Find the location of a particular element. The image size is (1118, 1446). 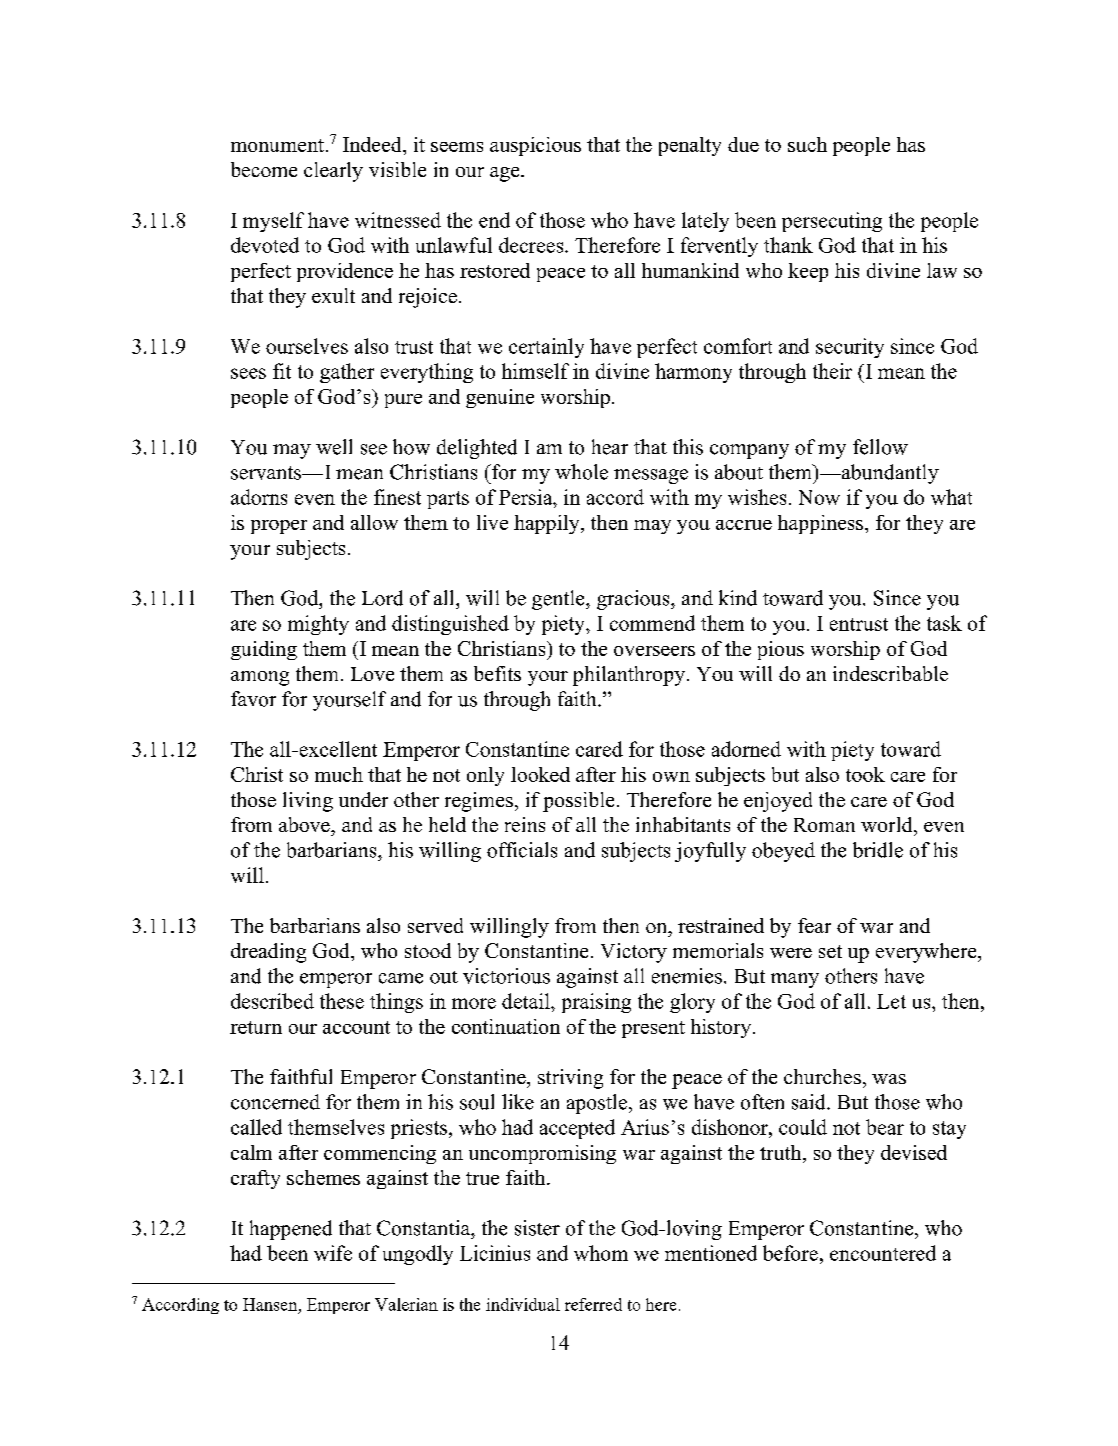

clearly is located at coordinates (333, 172).
